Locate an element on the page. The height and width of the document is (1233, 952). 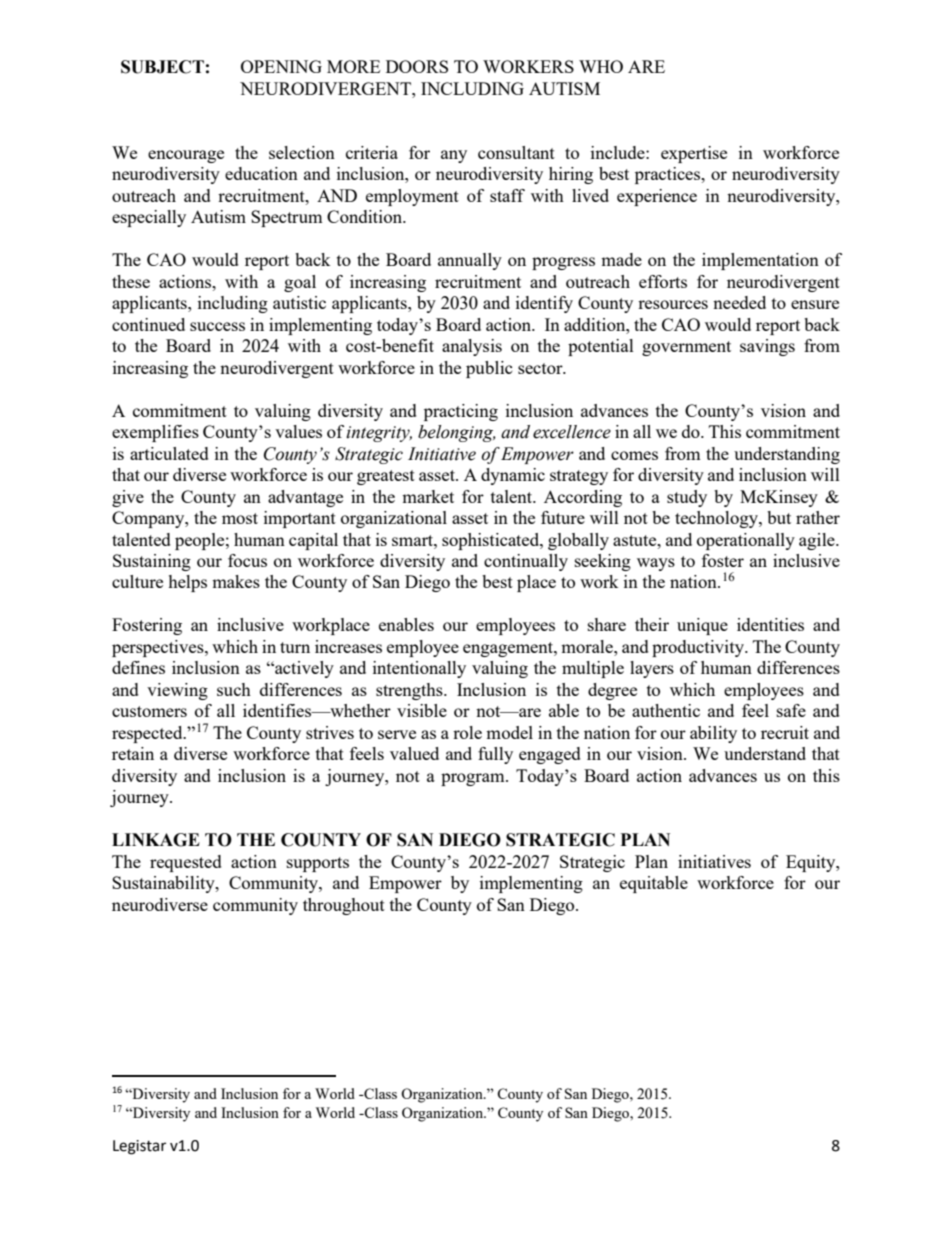
annually is located at coordinates (470, 261).
